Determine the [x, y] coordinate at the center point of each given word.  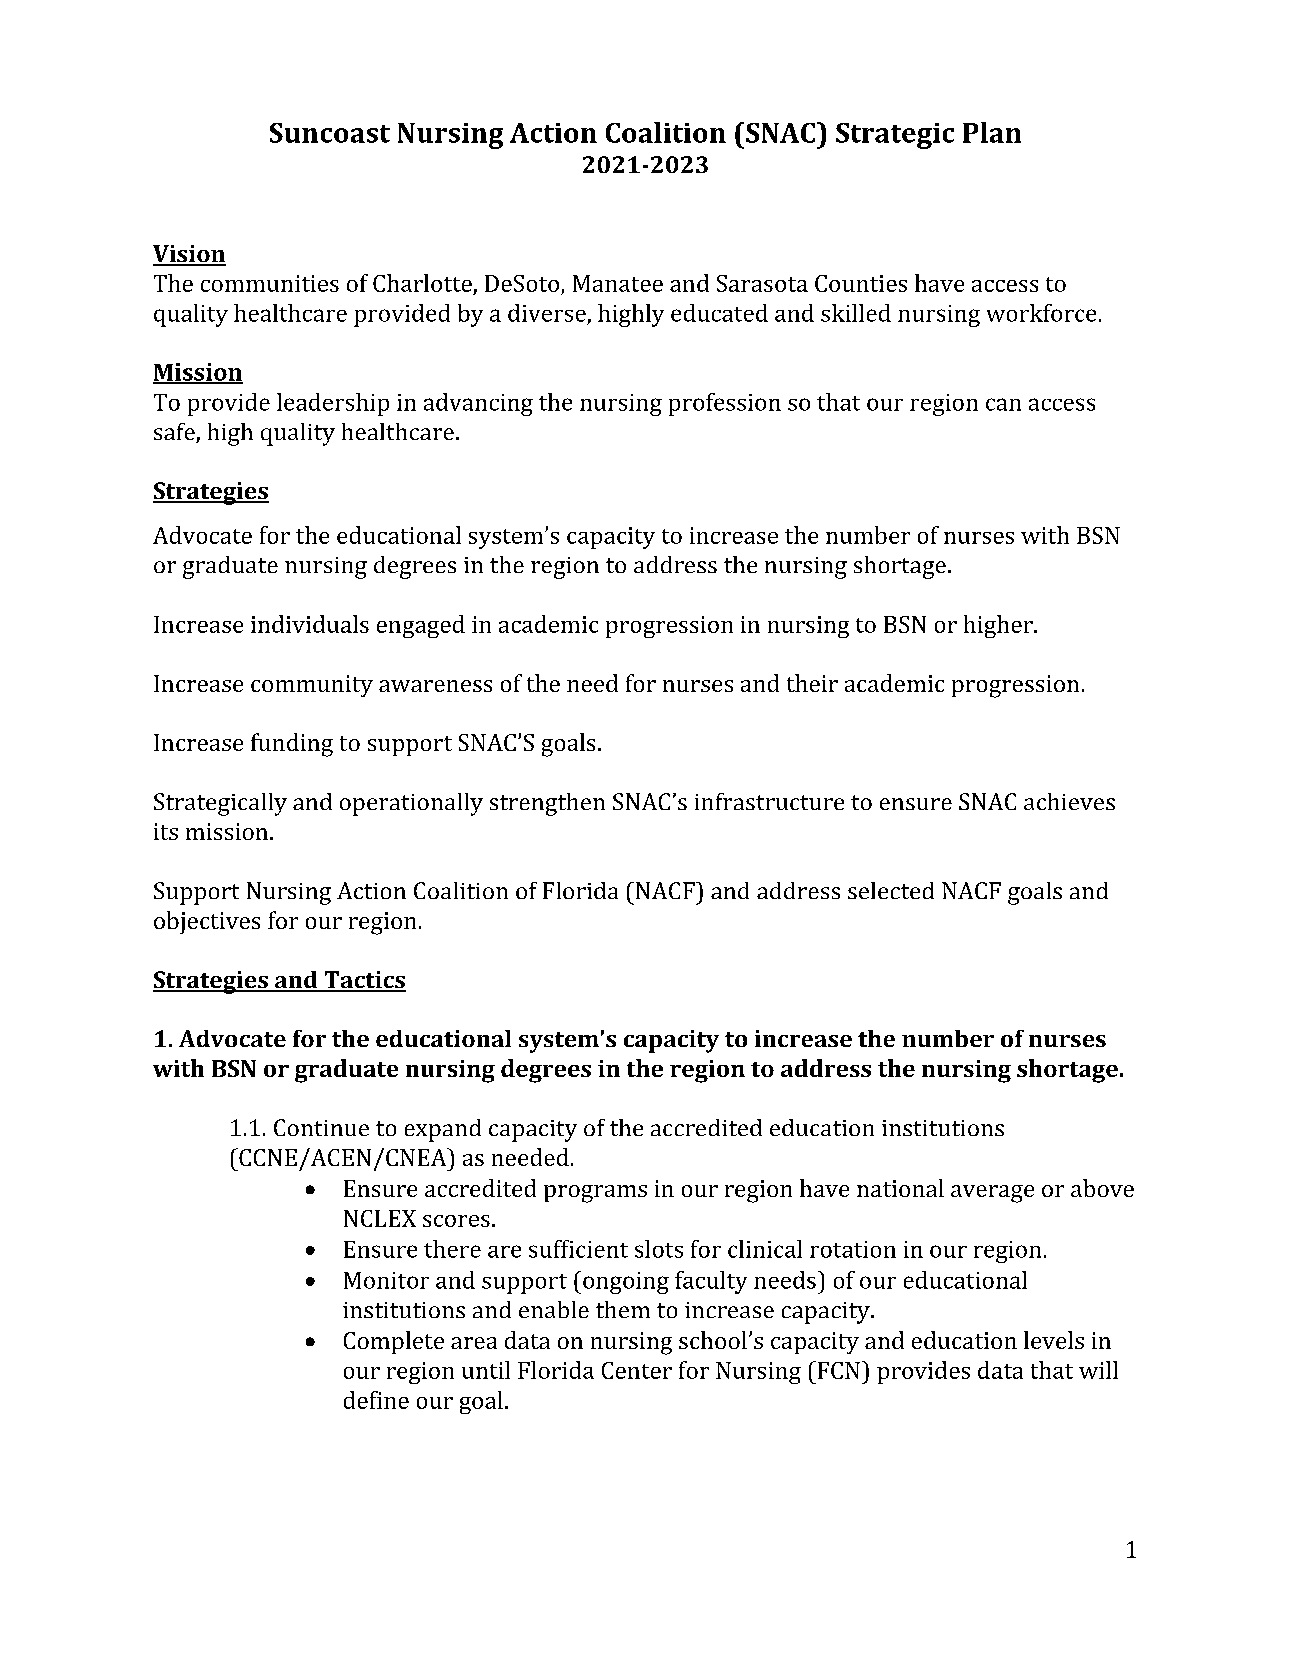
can [1003, 404]
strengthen [547, 804]
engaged [421, 626]
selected [891, 890]
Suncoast [330, 133]
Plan [992, 132]
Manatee [618, 283]
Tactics [364, 981]
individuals [310, 624]
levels [1054, 1340]
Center [637, 1370]
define [376, 1400]
